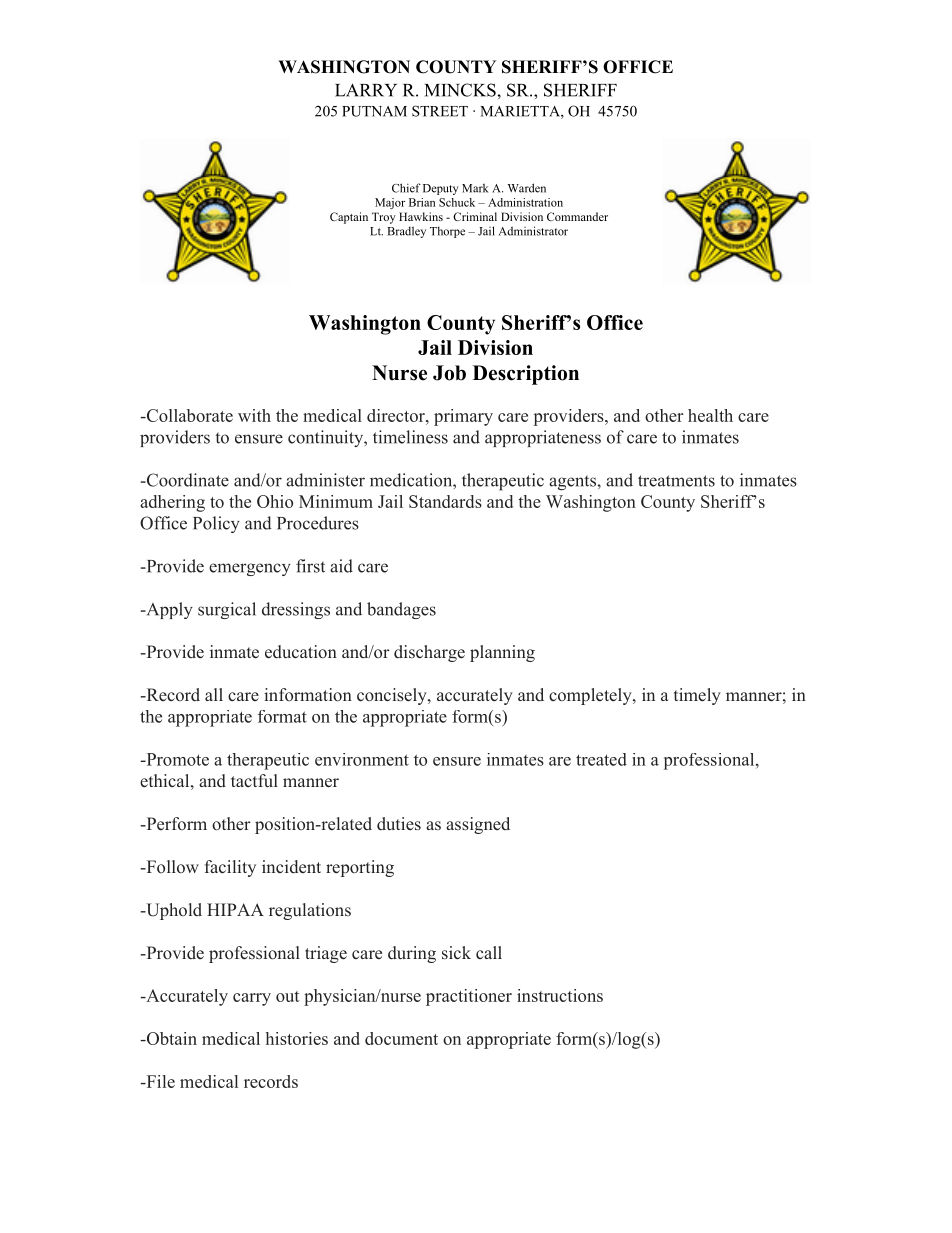  What do you see at coordinates (227, 610) in the image?
I see `surgical` at bounding box center [227, 610].
